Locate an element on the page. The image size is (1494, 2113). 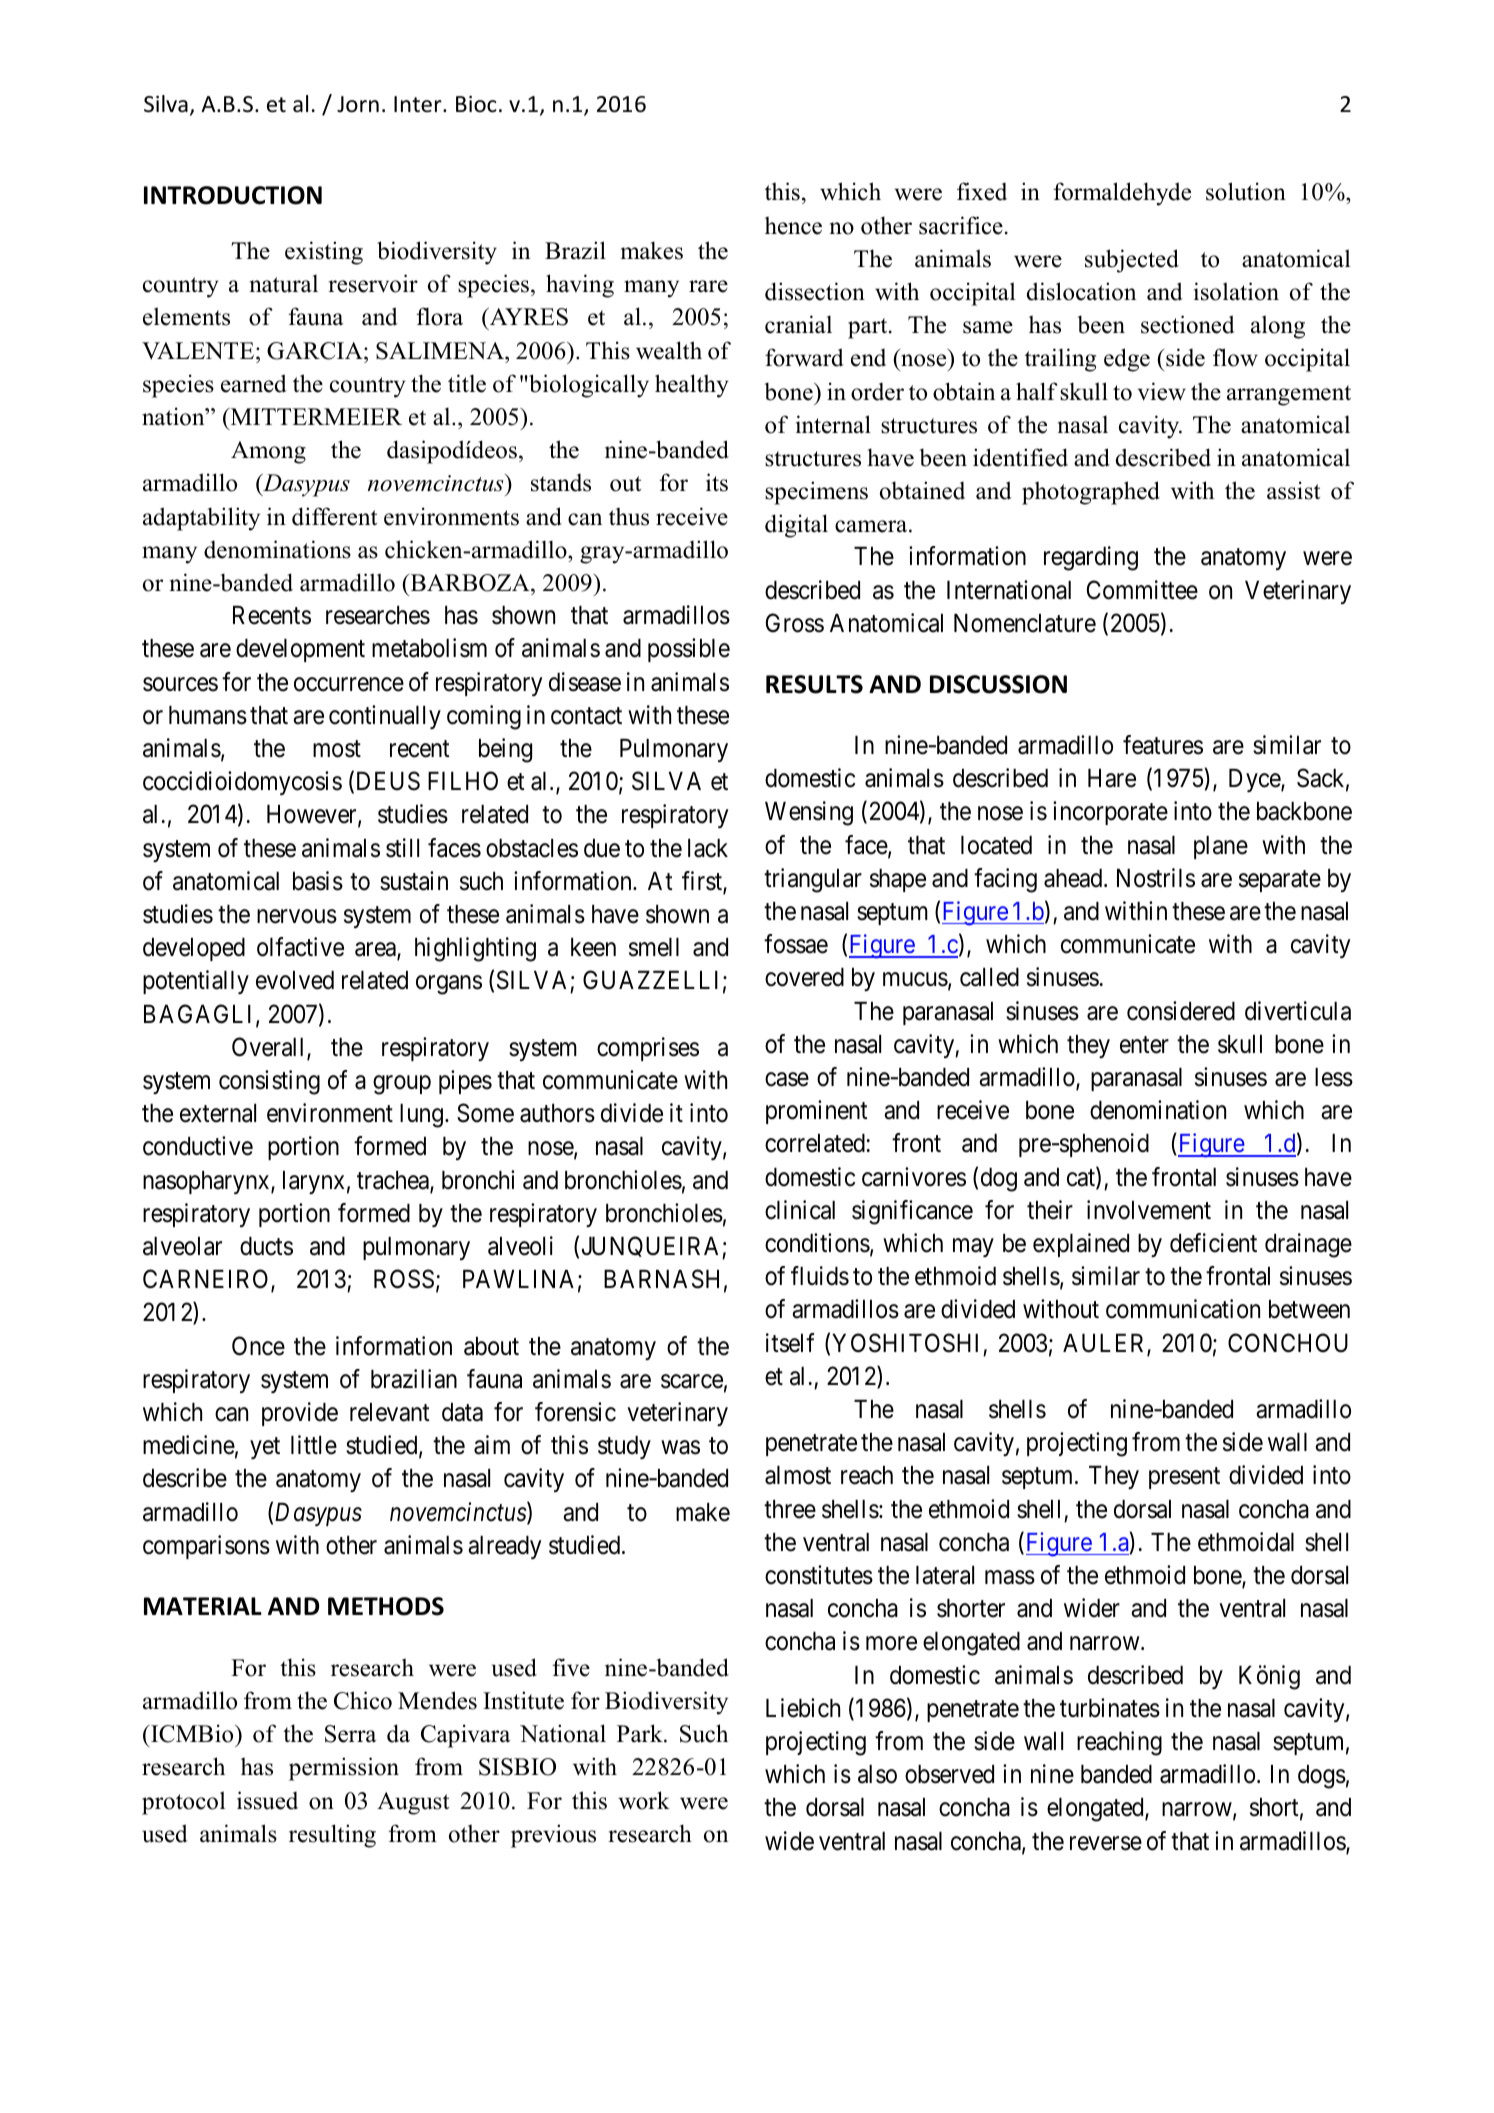
permission is located at coordinates (344, 1769).
